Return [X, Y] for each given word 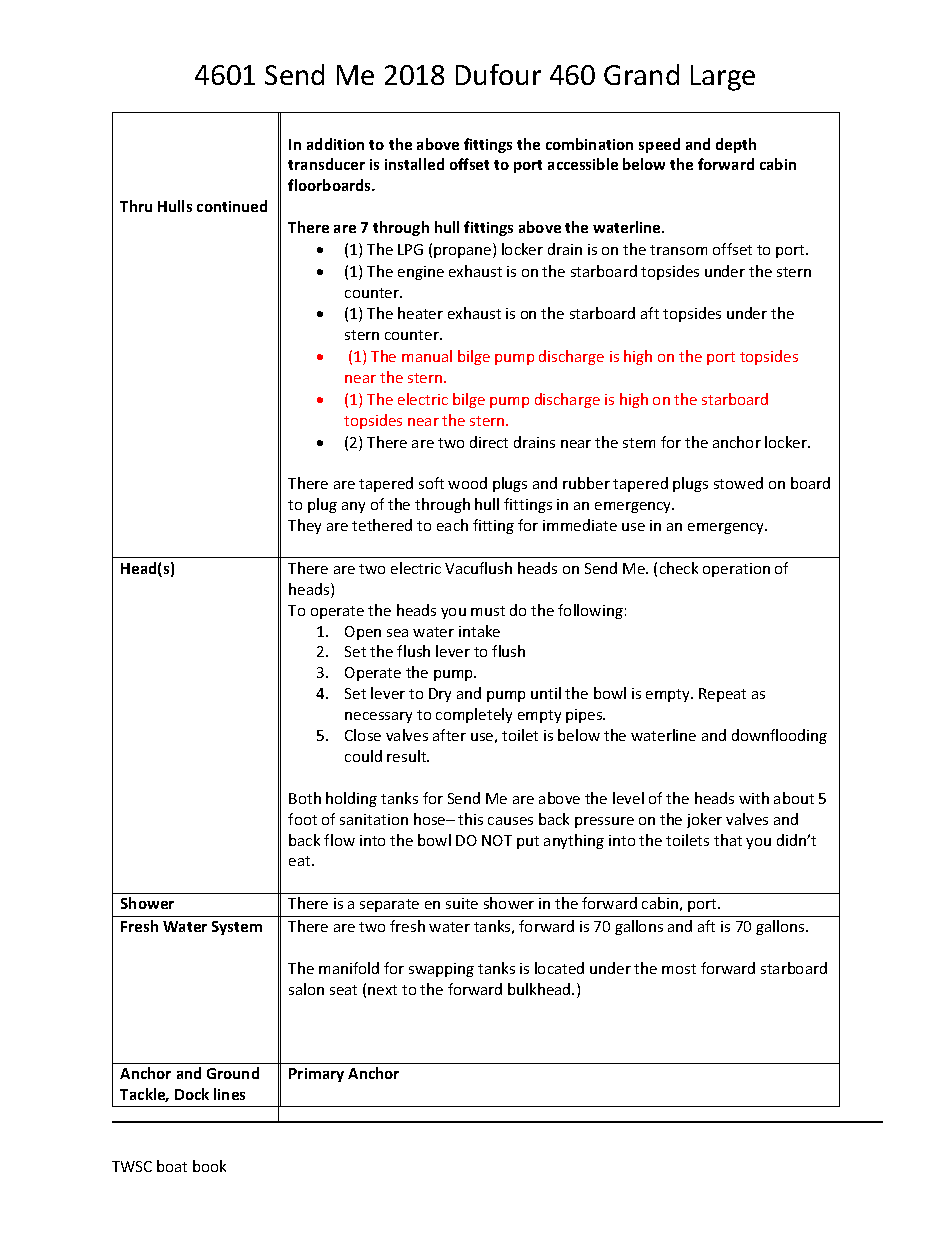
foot [302, 819]
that [728, 840]
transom [678, 250]
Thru [136, 206]
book [209, 1166]
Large [723, 78]
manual [427, 356]
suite [462, 903]
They [304, 526]
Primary [316, 1075]
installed [414, 164]
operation [736, 570]
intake [479, 631]
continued [232, 206]
